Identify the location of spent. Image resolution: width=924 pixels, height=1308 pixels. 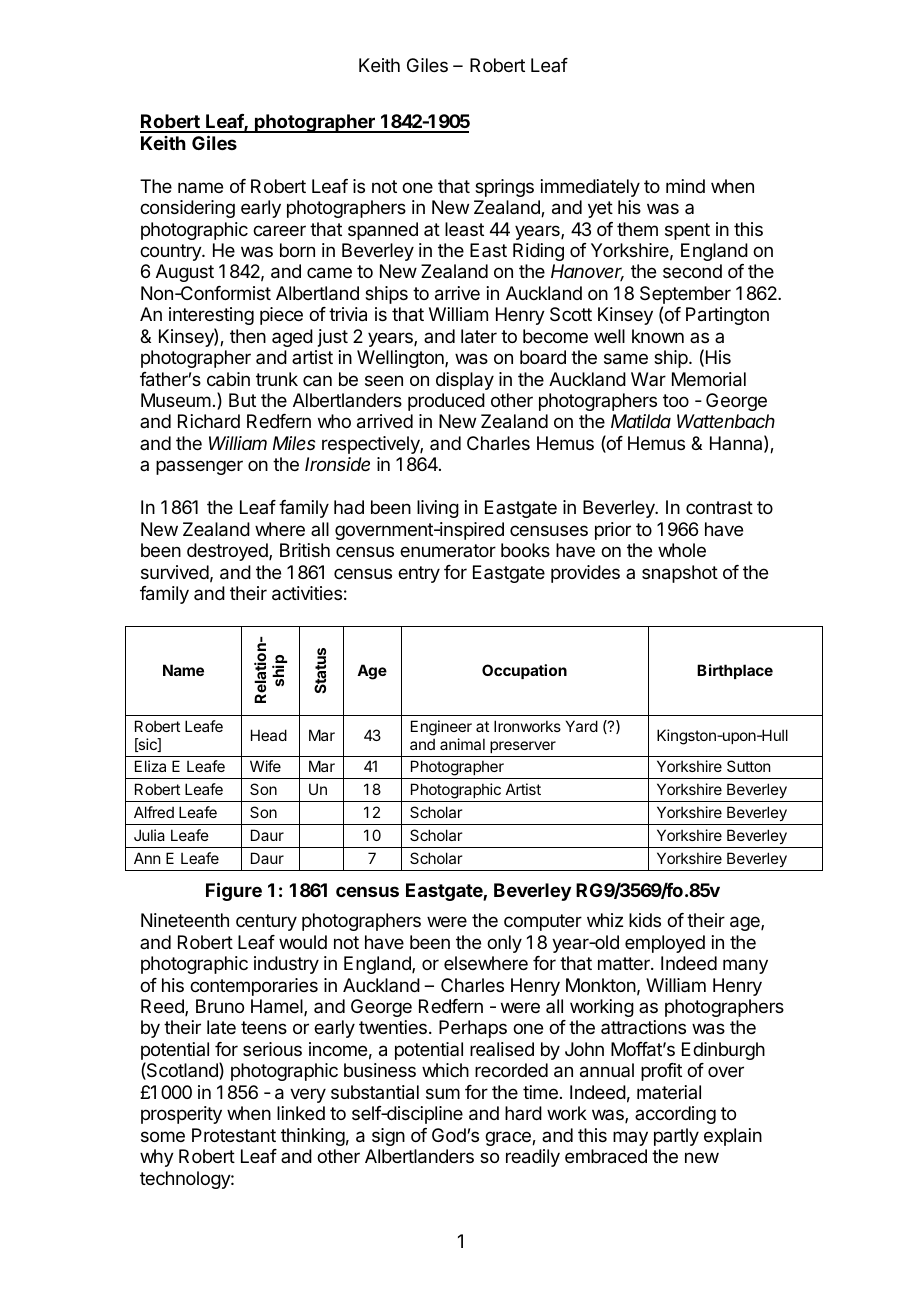
(687, 231).
